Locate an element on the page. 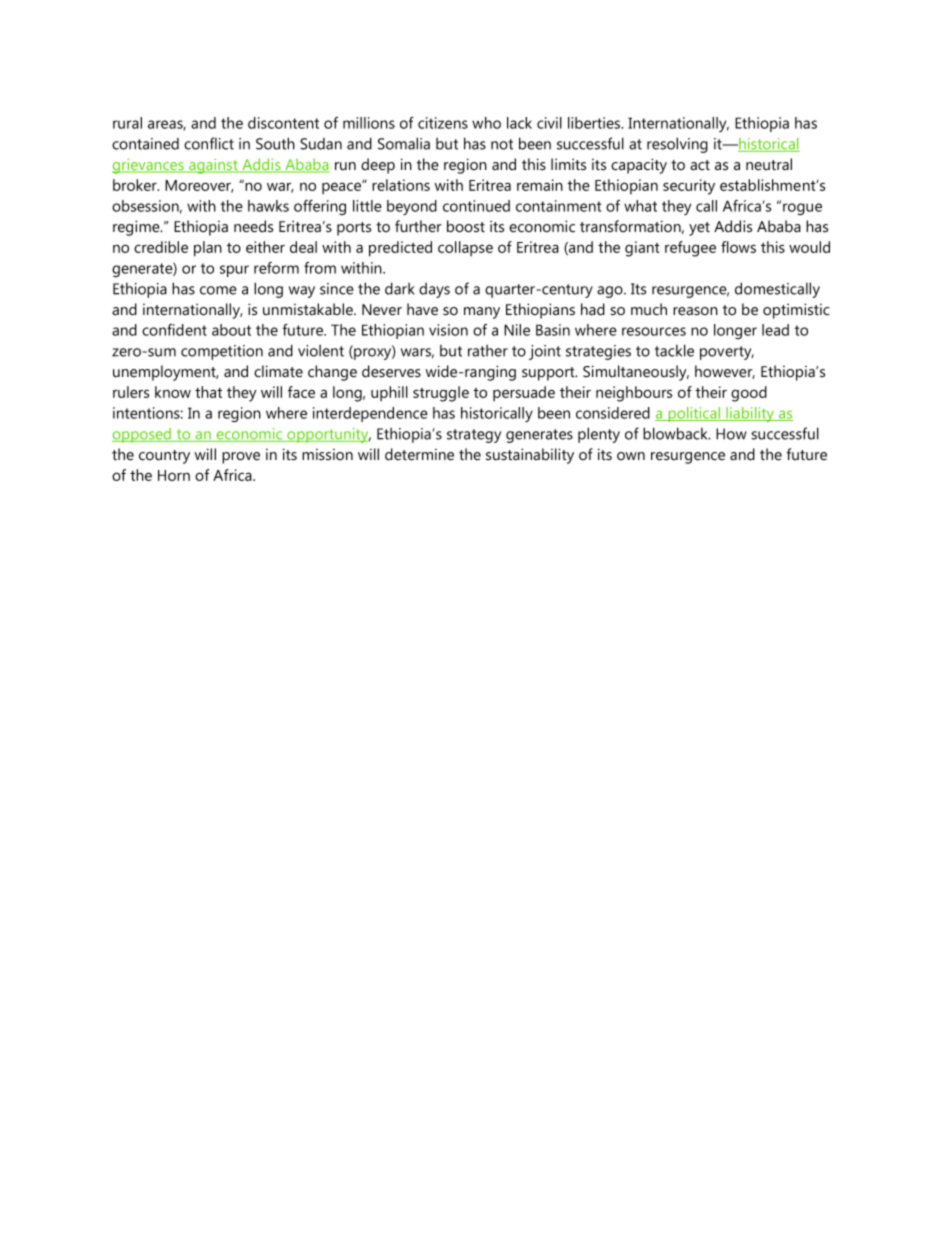 The height and width of the document is (1233, 952). Horn is located at coordinates (174, 475).
